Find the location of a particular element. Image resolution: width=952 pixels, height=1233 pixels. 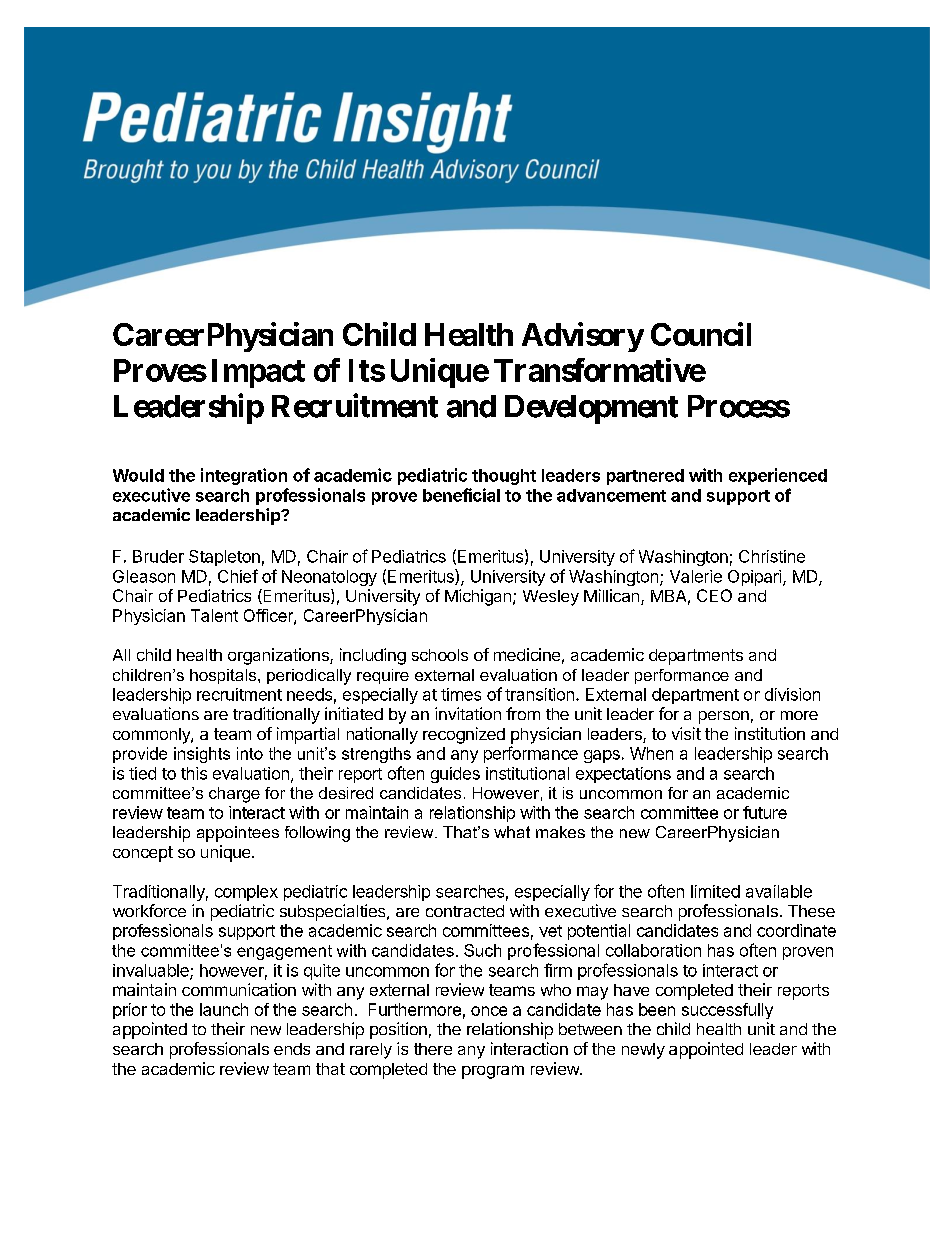

Michigan is located at coordinates (478, 597).
